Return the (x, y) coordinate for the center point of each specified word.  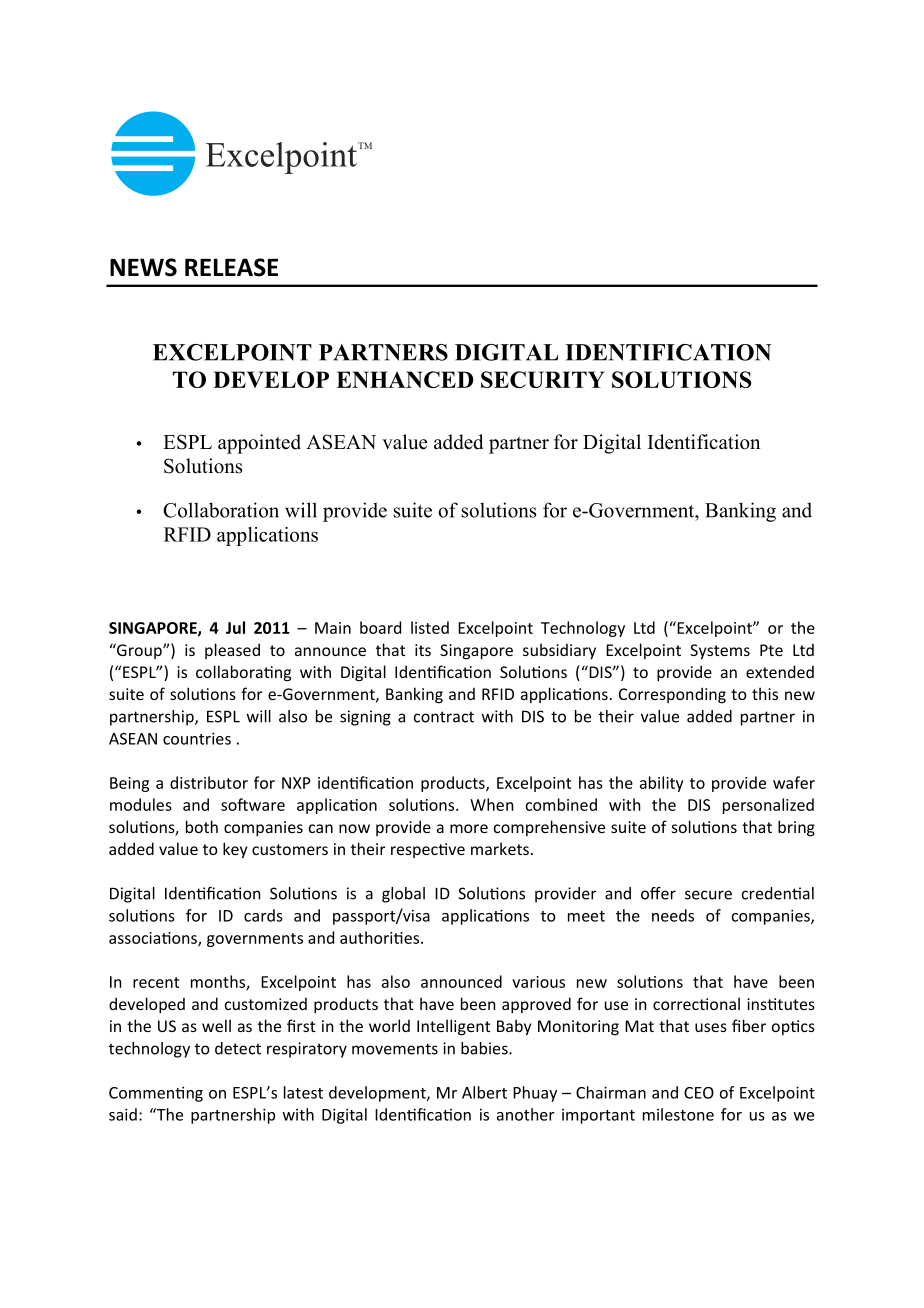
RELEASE (231, 267)
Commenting (156, 1094)
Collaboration (221, 510)
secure (708, 895)
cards (263, 915)
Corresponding (672, 695)
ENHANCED (404, 379)
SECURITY (543, 379)
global (403, 895)
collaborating (243, 673)
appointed (259, 444)
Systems (720, 652)
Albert (484, 1092)
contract (444, 717)
